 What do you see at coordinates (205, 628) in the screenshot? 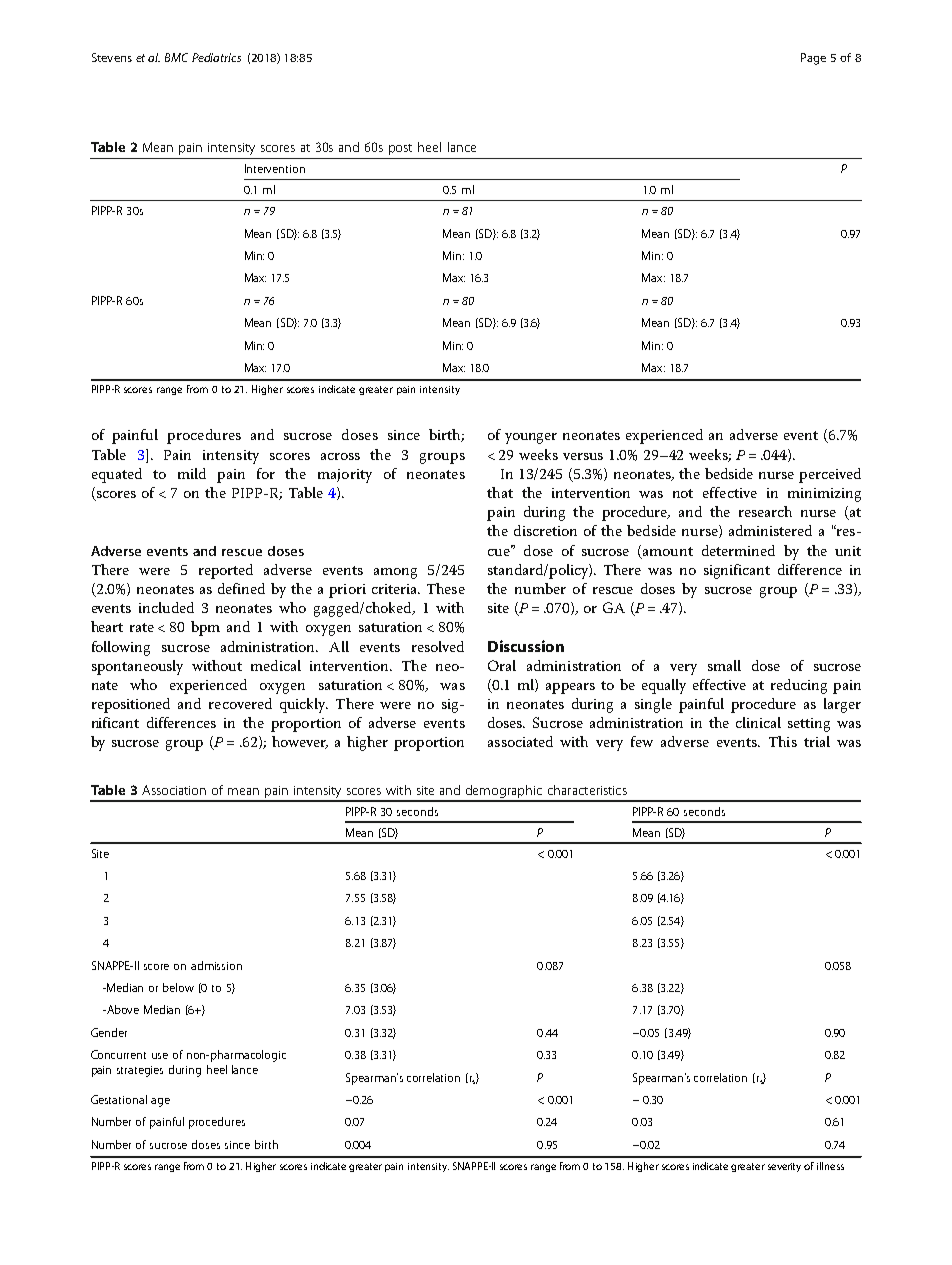
I see `bpm` at bounding box center [205, 628].
